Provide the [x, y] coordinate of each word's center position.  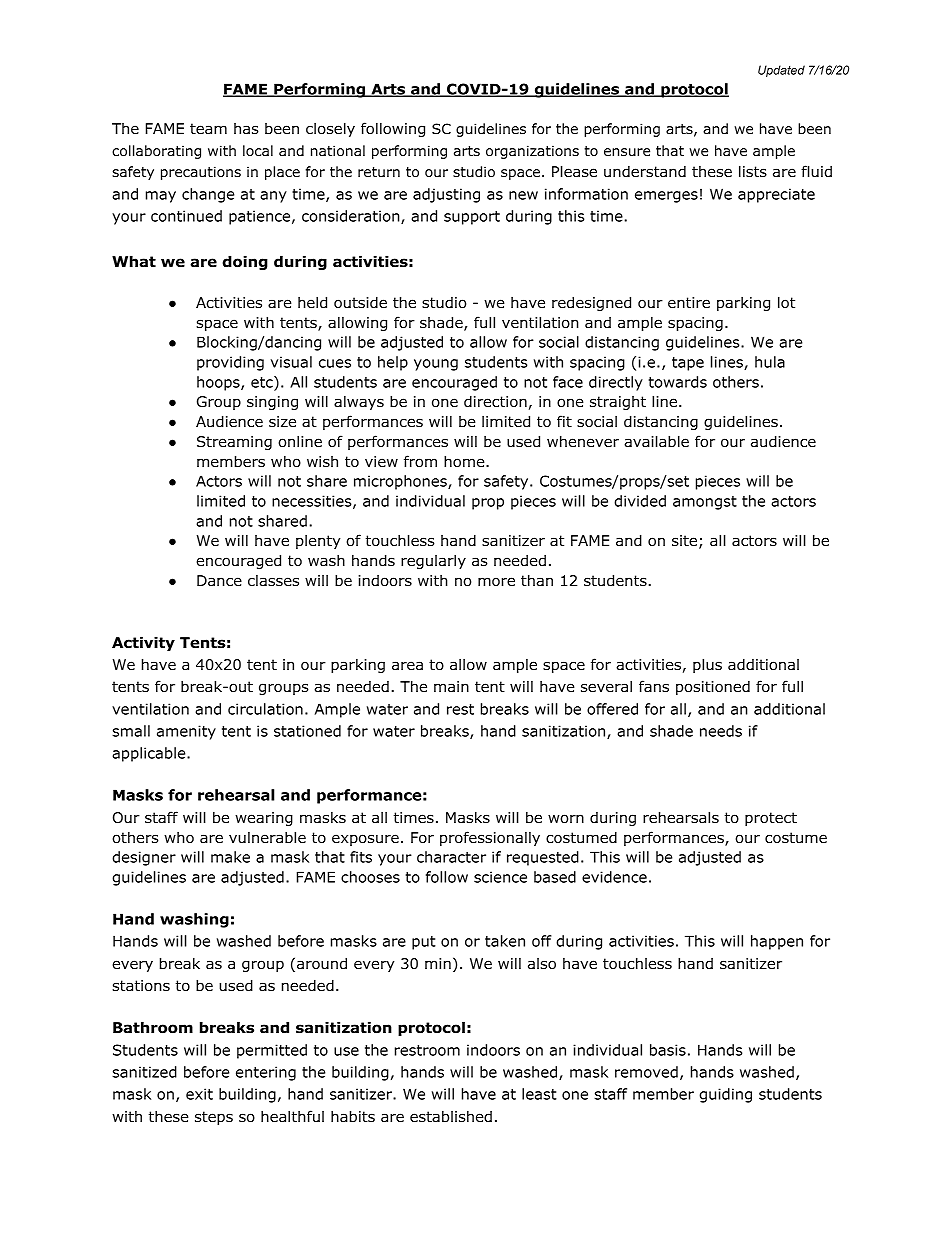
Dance [219, 581]
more [496, 581]
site [684, 540]
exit [199, 1094]
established [451, 1116]
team [208, 128]
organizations [532, 152]
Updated [781, 71]
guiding [725, 1095]
